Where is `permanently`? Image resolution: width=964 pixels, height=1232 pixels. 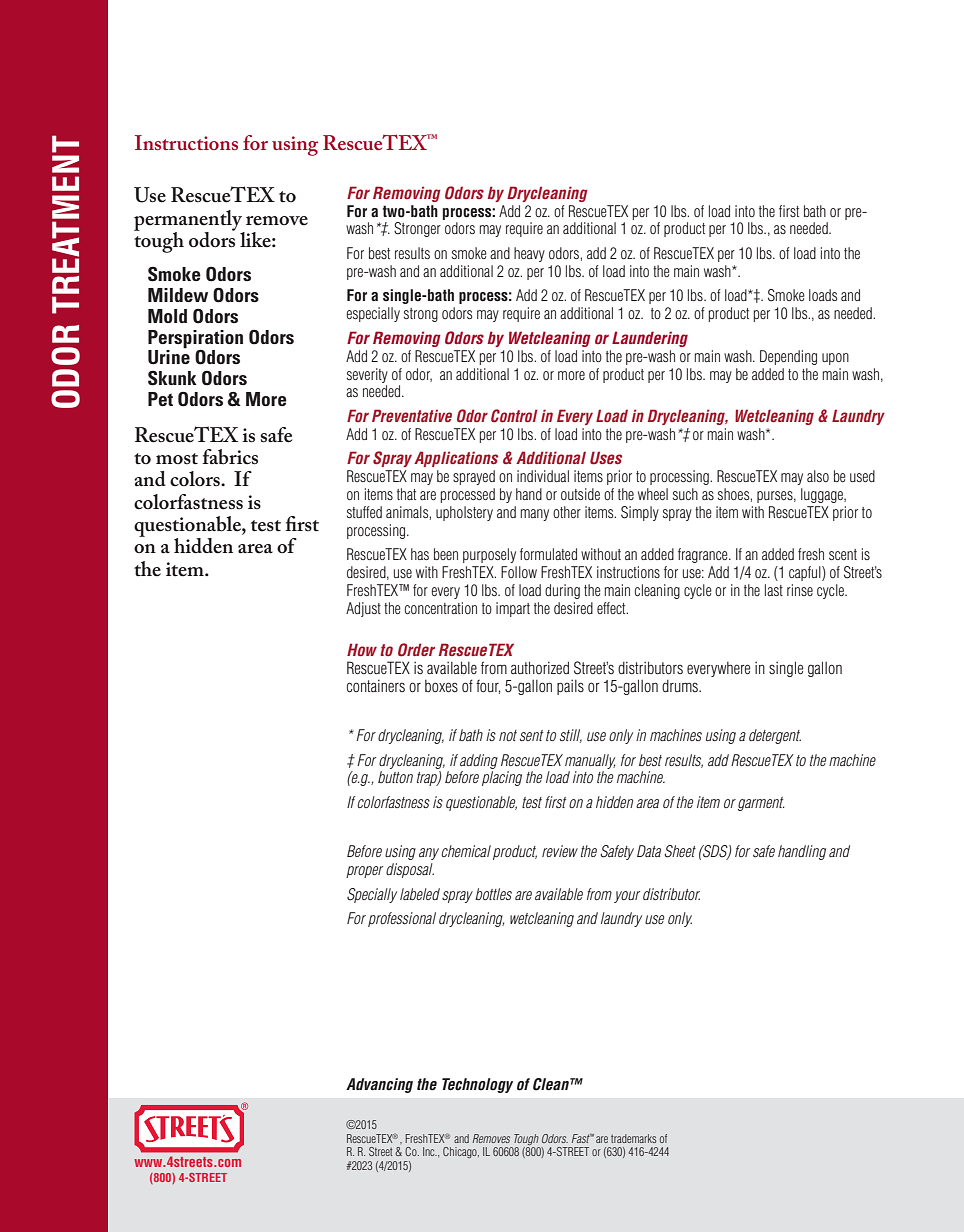 permanently is located at coordinates (189, 221).
